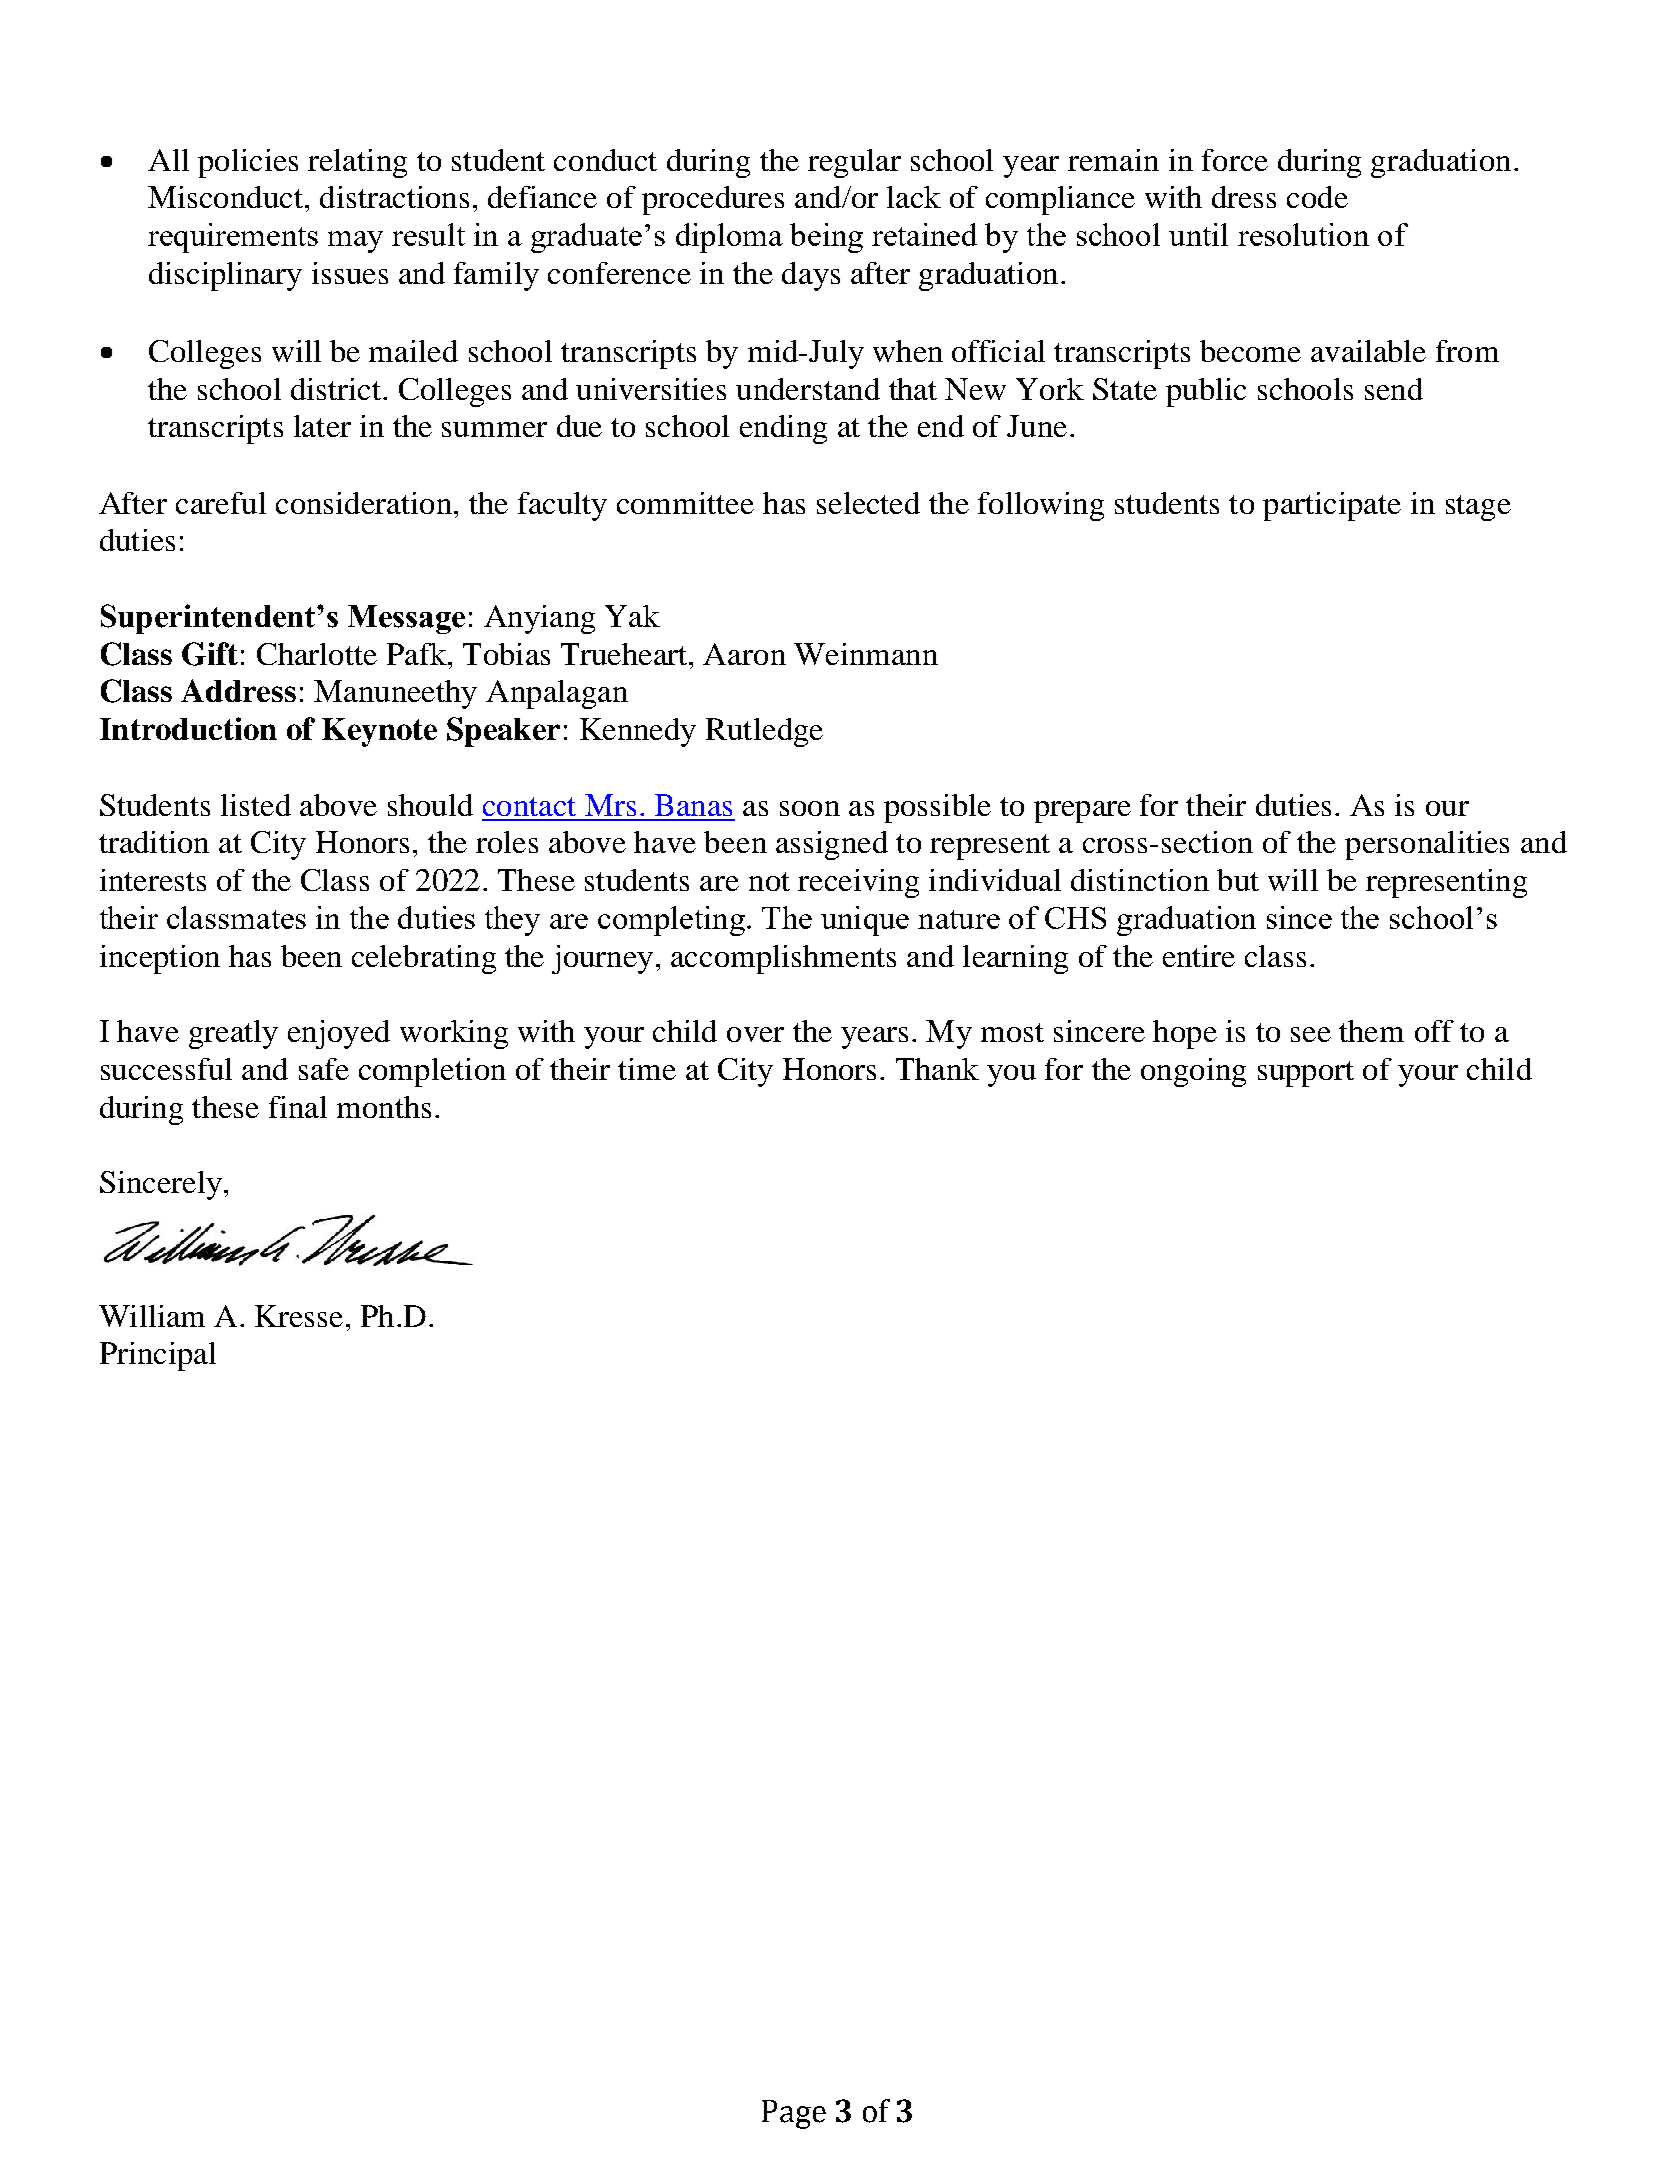 Image resolution: width=1675 pixels, height=2167 pixels. I want to click on being, so click(826, 238).
